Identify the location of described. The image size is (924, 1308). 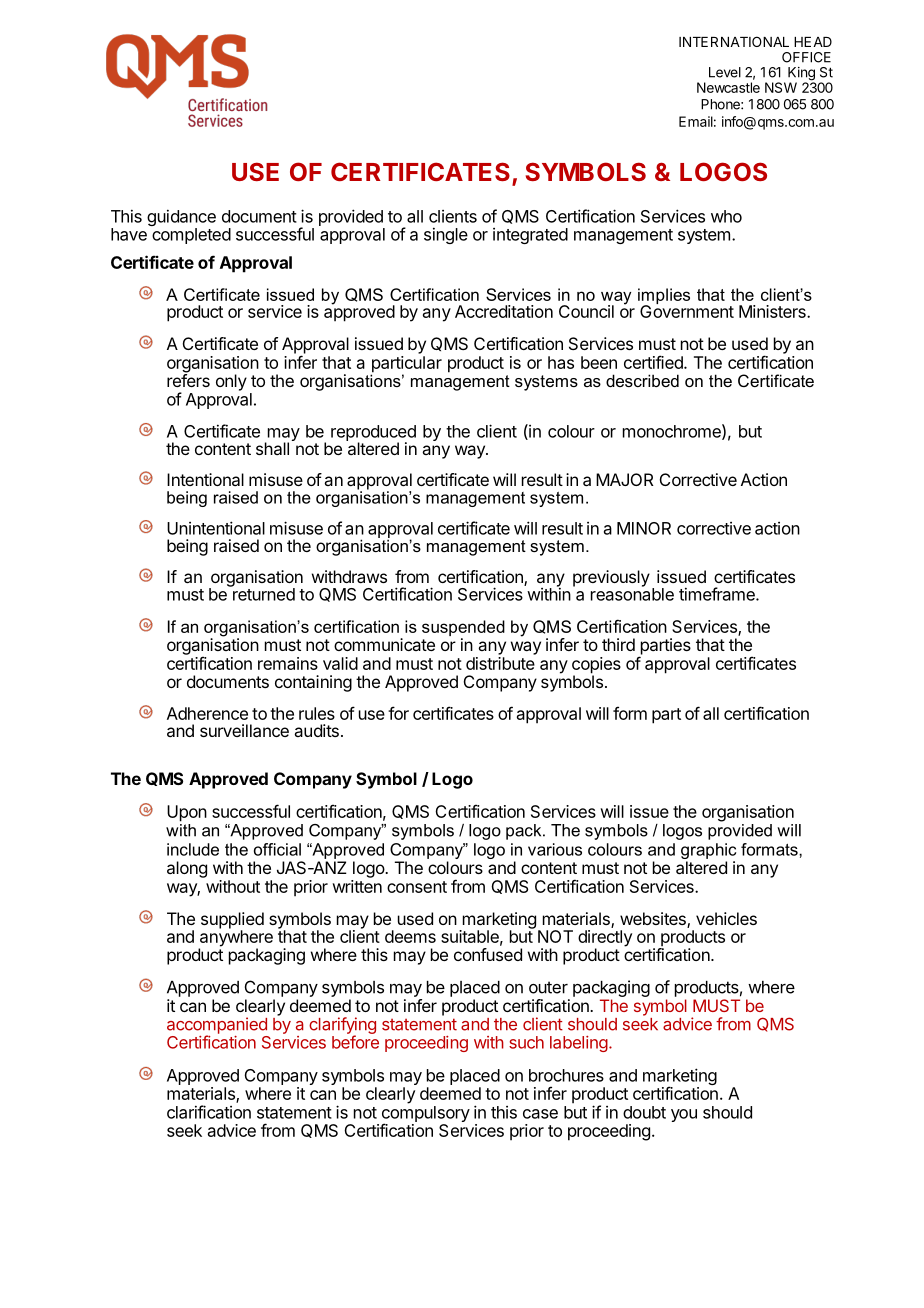
(642, 380).
